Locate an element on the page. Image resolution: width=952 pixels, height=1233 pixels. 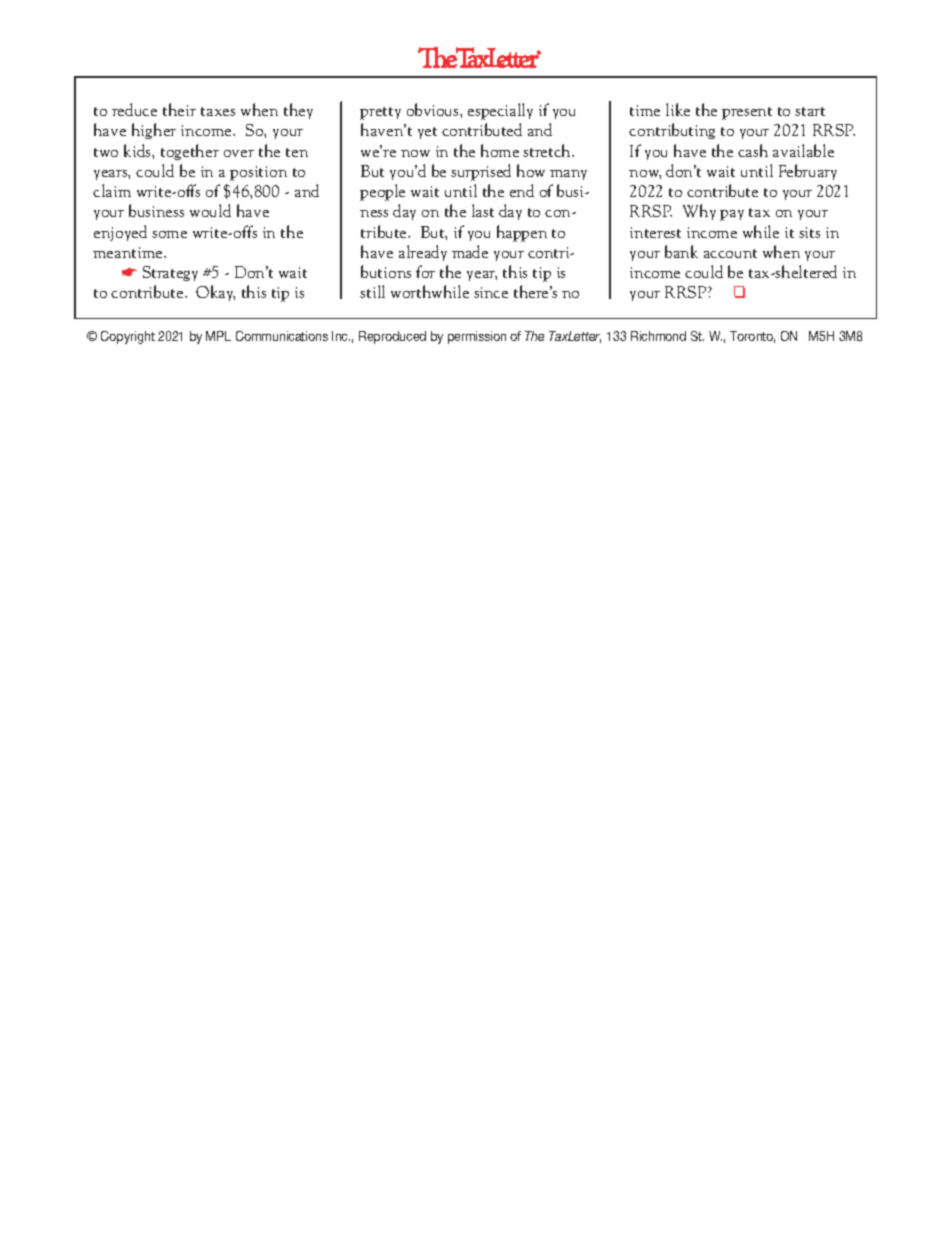
taxes is located at coordinates (218, 111).
